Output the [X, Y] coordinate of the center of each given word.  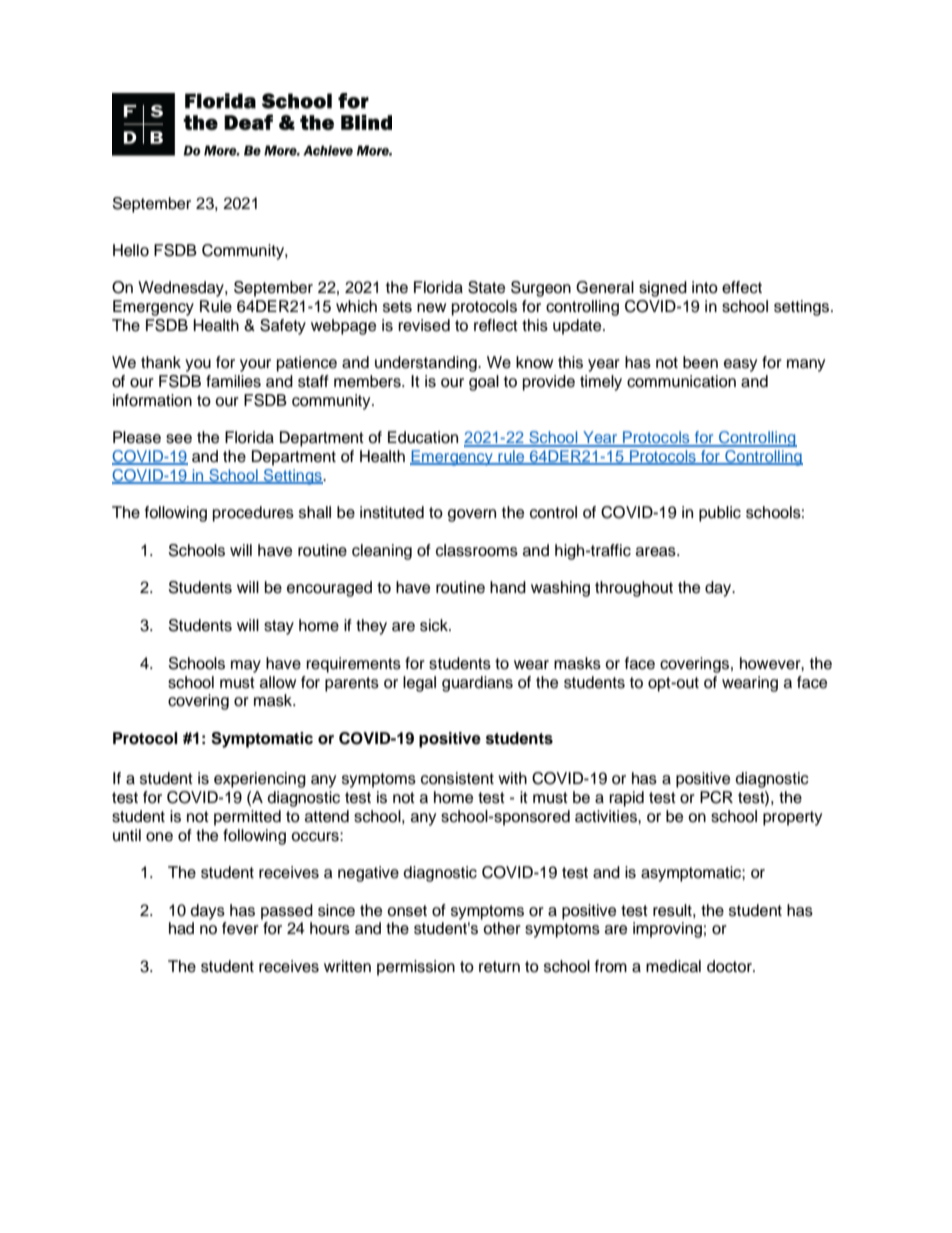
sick [435, 625]
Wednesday [182, 289]
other [502, 928]
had [181, 928]
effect [742, 287]
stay [279, 627]
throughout [634, 589]
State [486, 287]
